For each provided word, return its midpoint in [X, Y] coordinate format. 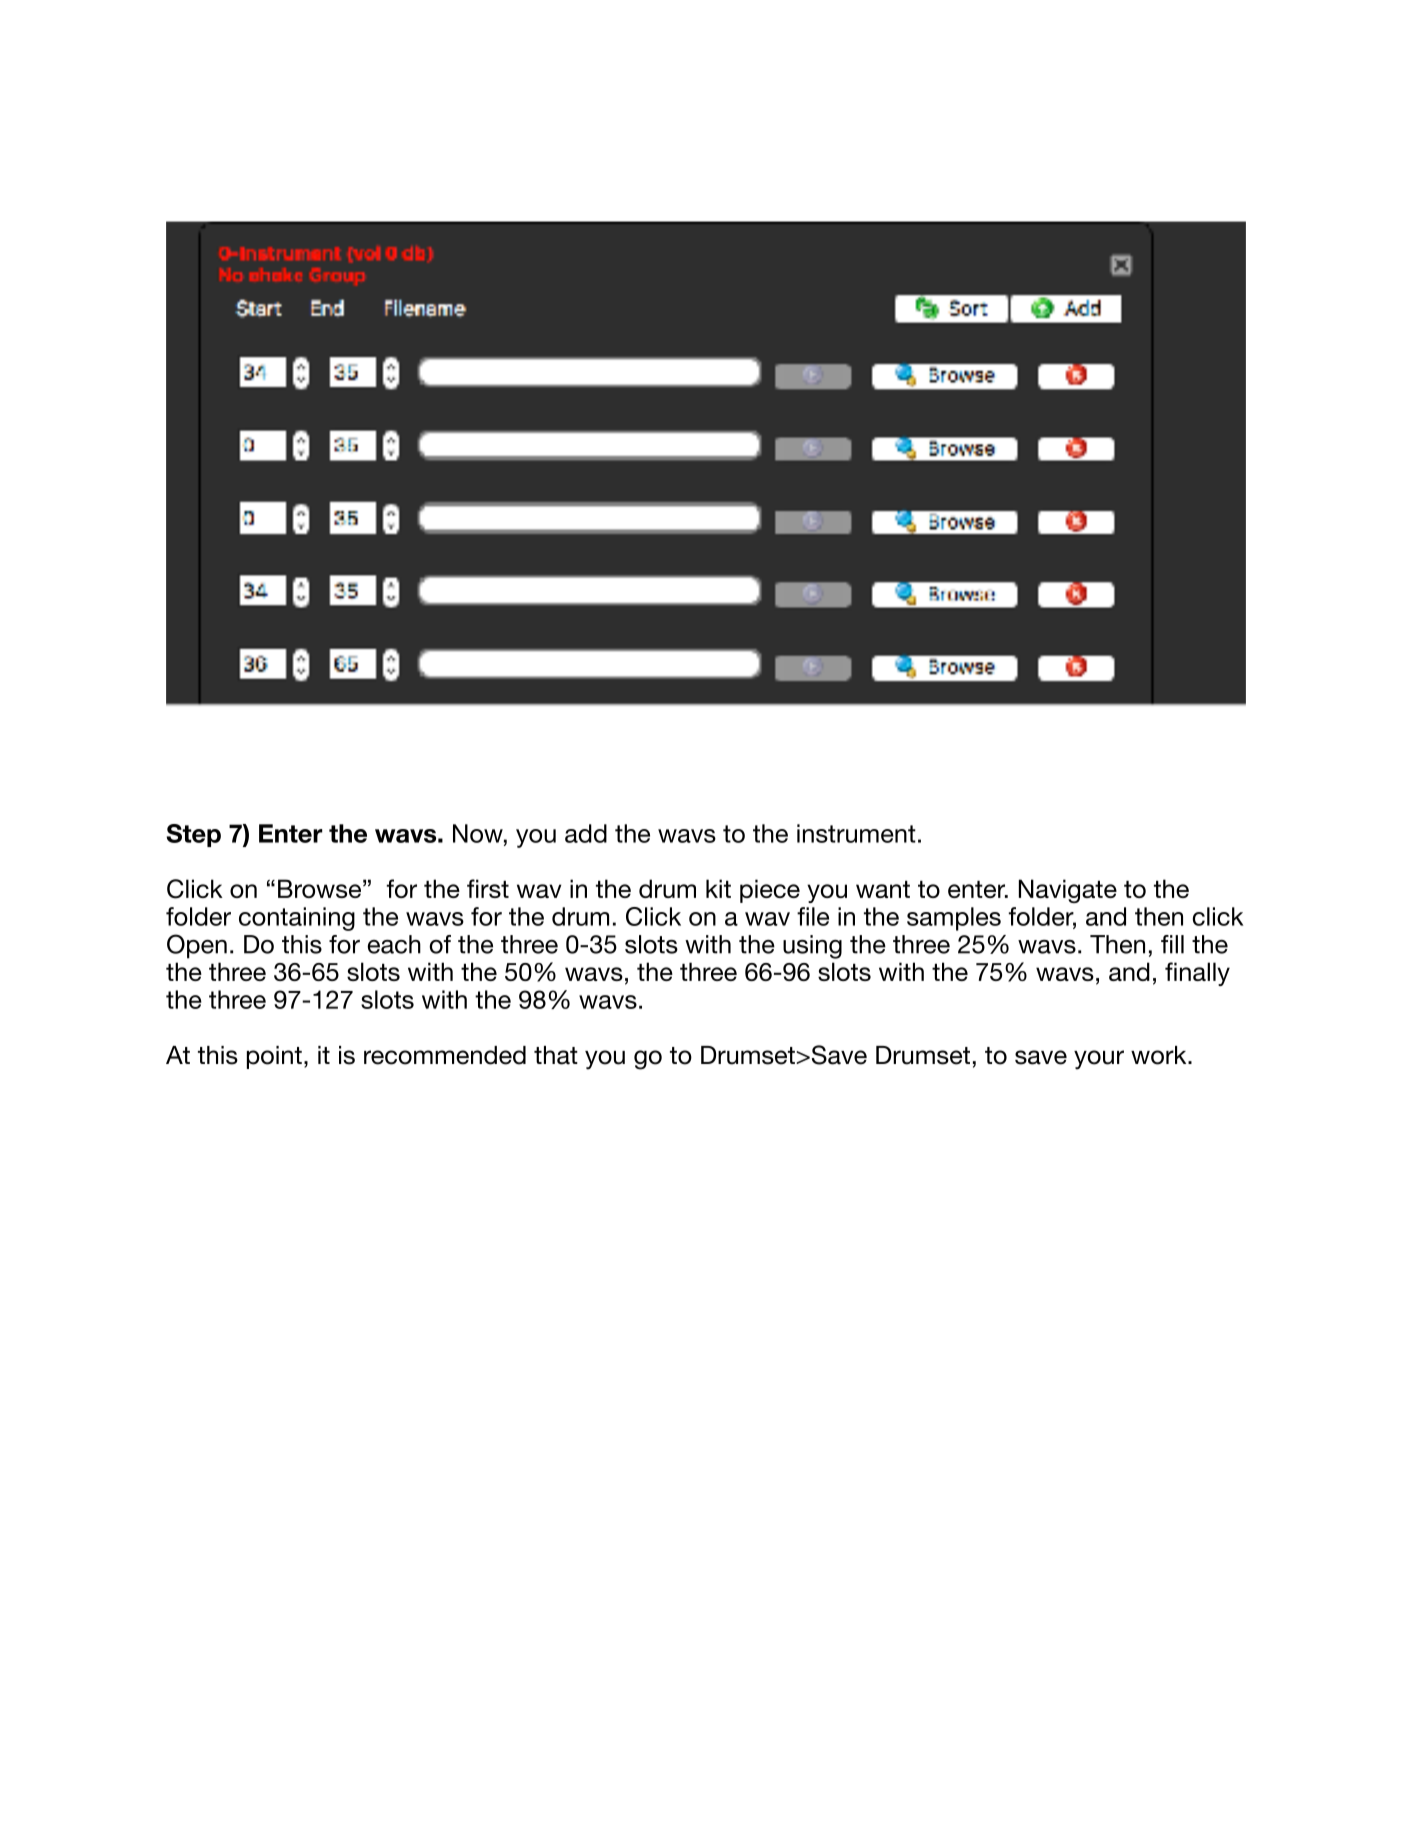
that [556, 1055]
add [586, 833]
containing [297, 919]
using [812, 947]
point [274, 1057]
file [813, 916]
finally [1197, 974]
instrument [856, 833]
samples [954, 919]
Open [197, 946]
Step [193, 835]
